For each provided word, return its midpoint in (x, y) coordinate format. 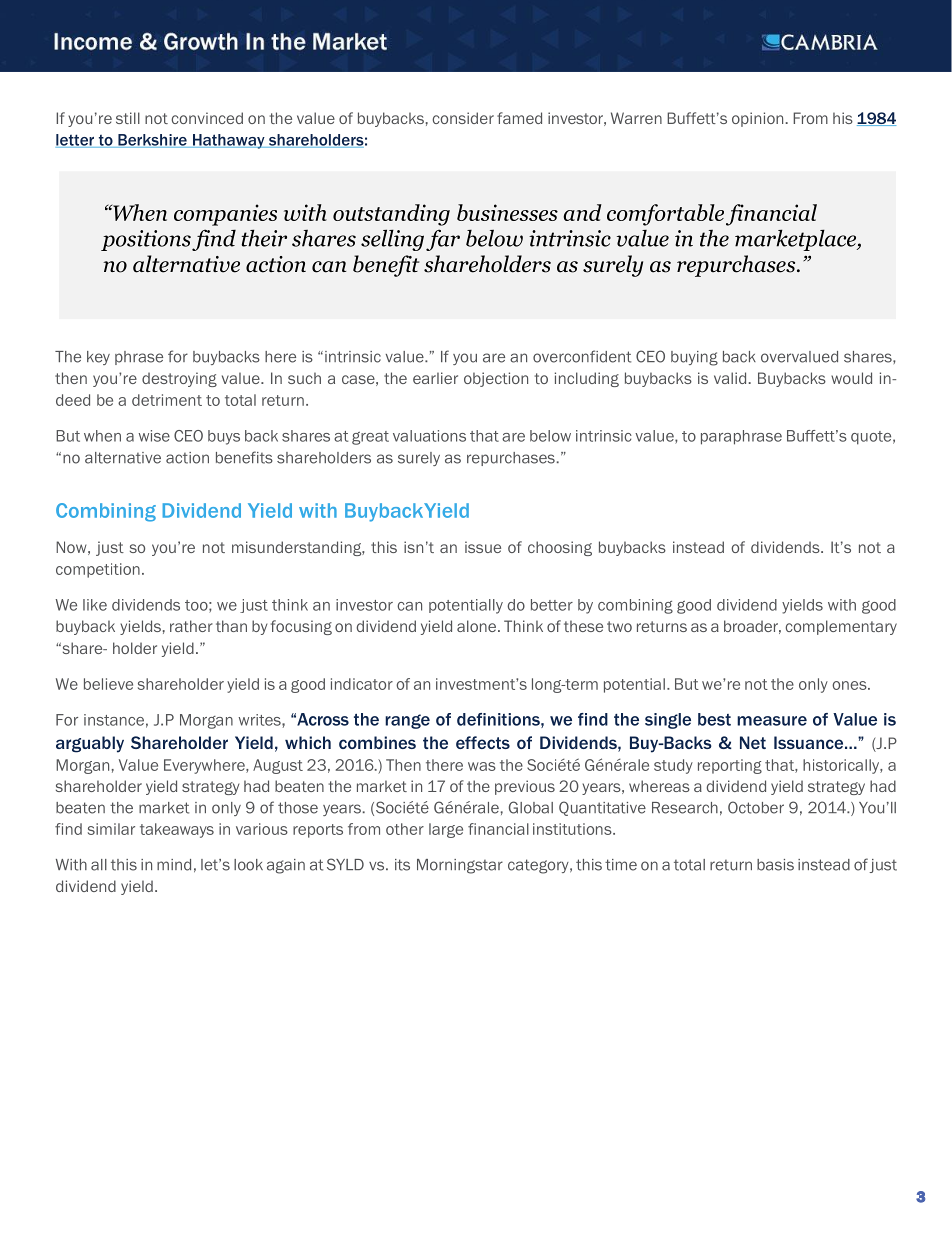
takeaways (177, 830)
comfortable (665, 215)
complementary (841, 627)
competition (98, 570)
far (443, 240)
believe (108, 684)
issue (483, 547)
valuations (429, 436)
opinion (757, 119)
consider (463, 118)
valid (730, 378)
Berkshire (152, 141)
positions (146, 240)
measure (772, 721)
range (407, 721)
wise (154, 436)
